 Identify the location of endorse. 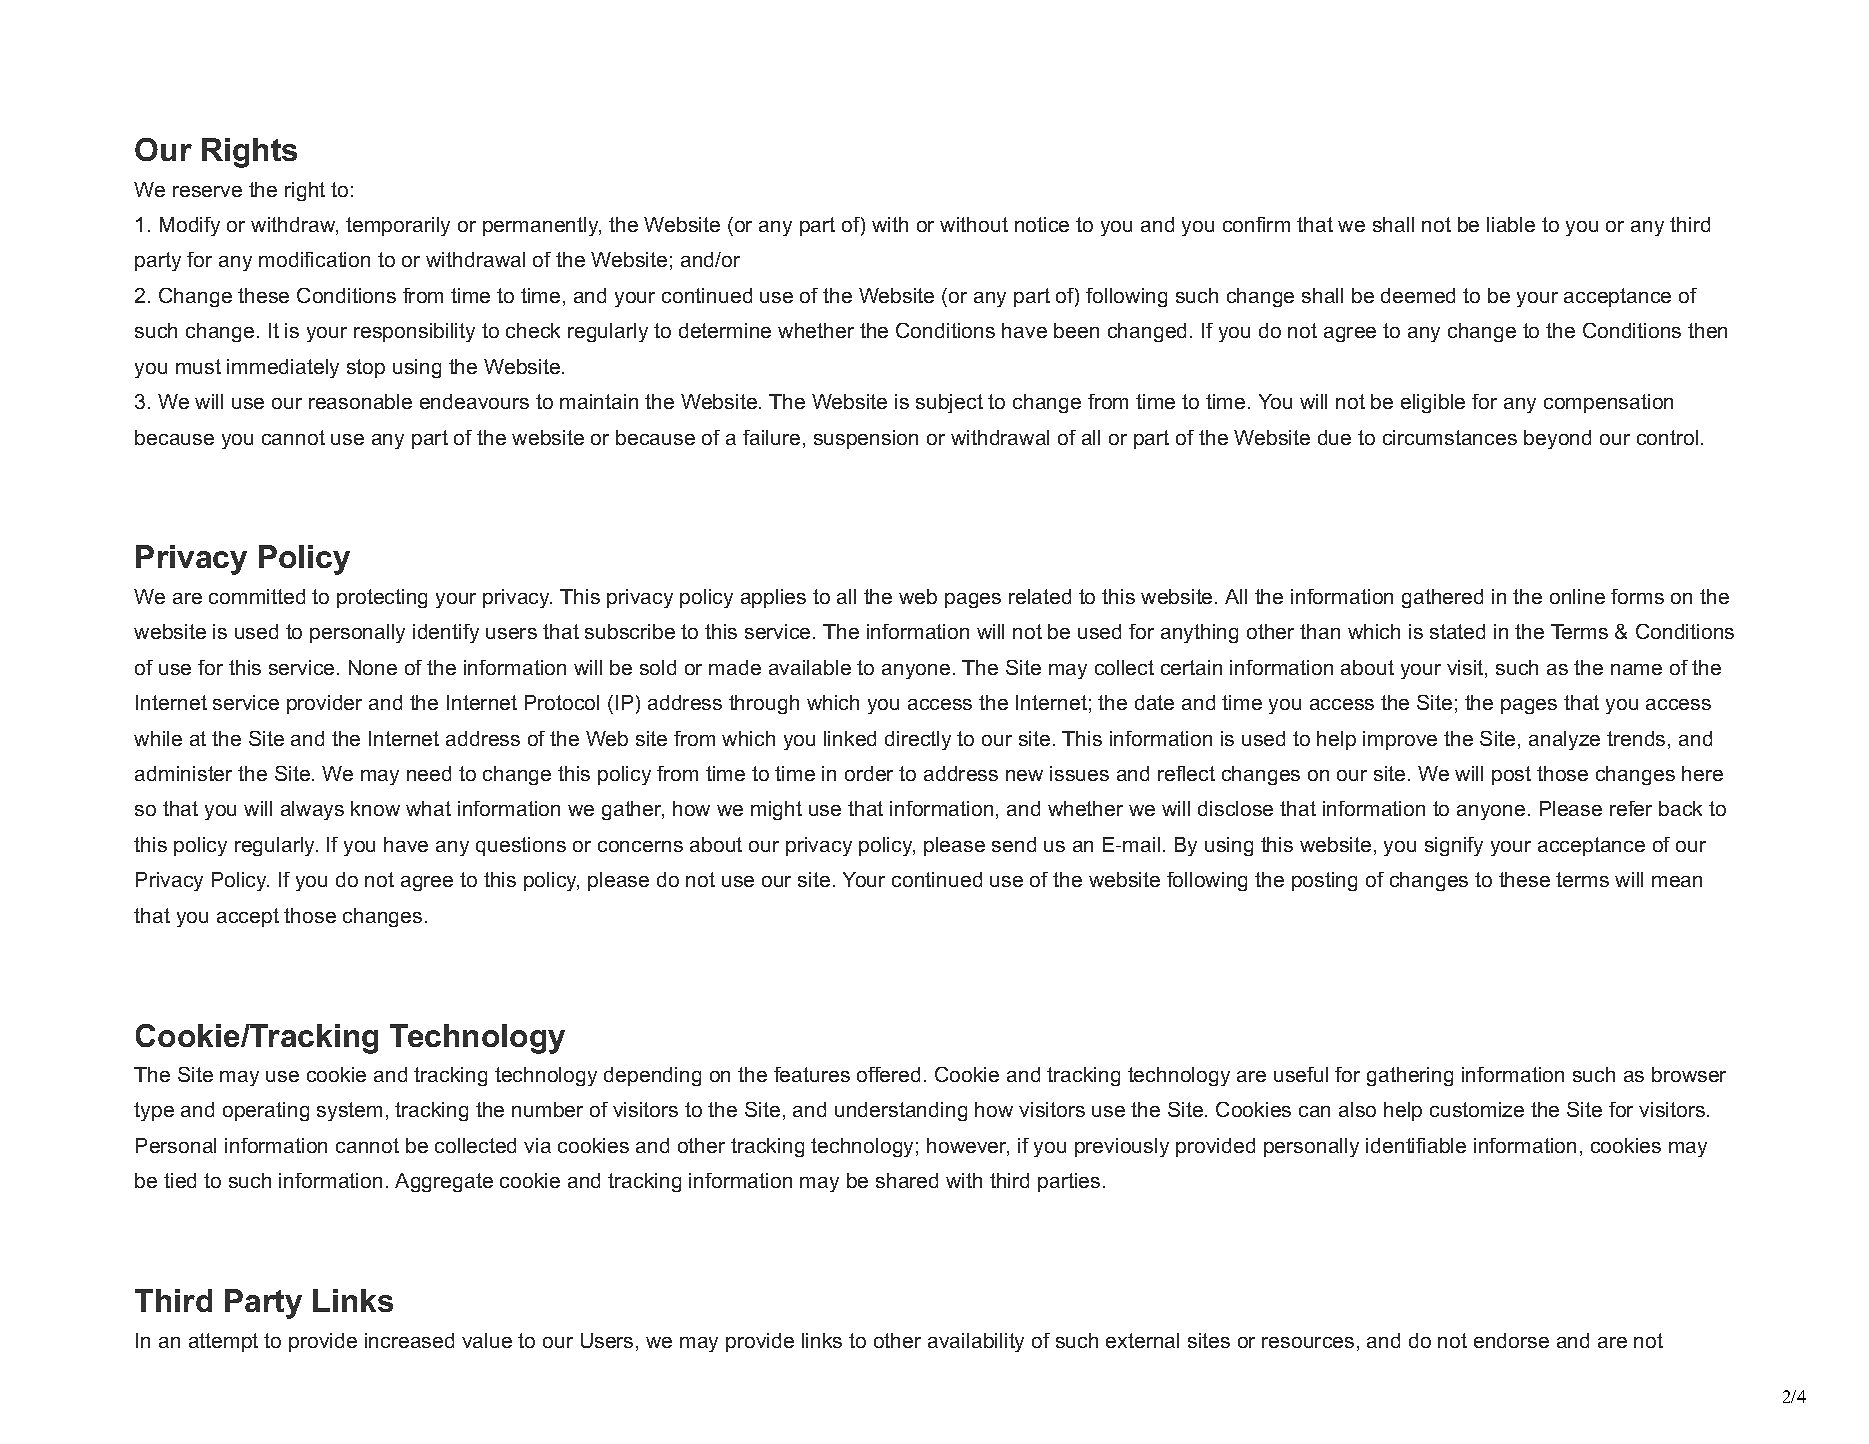
(1511, 1340).
